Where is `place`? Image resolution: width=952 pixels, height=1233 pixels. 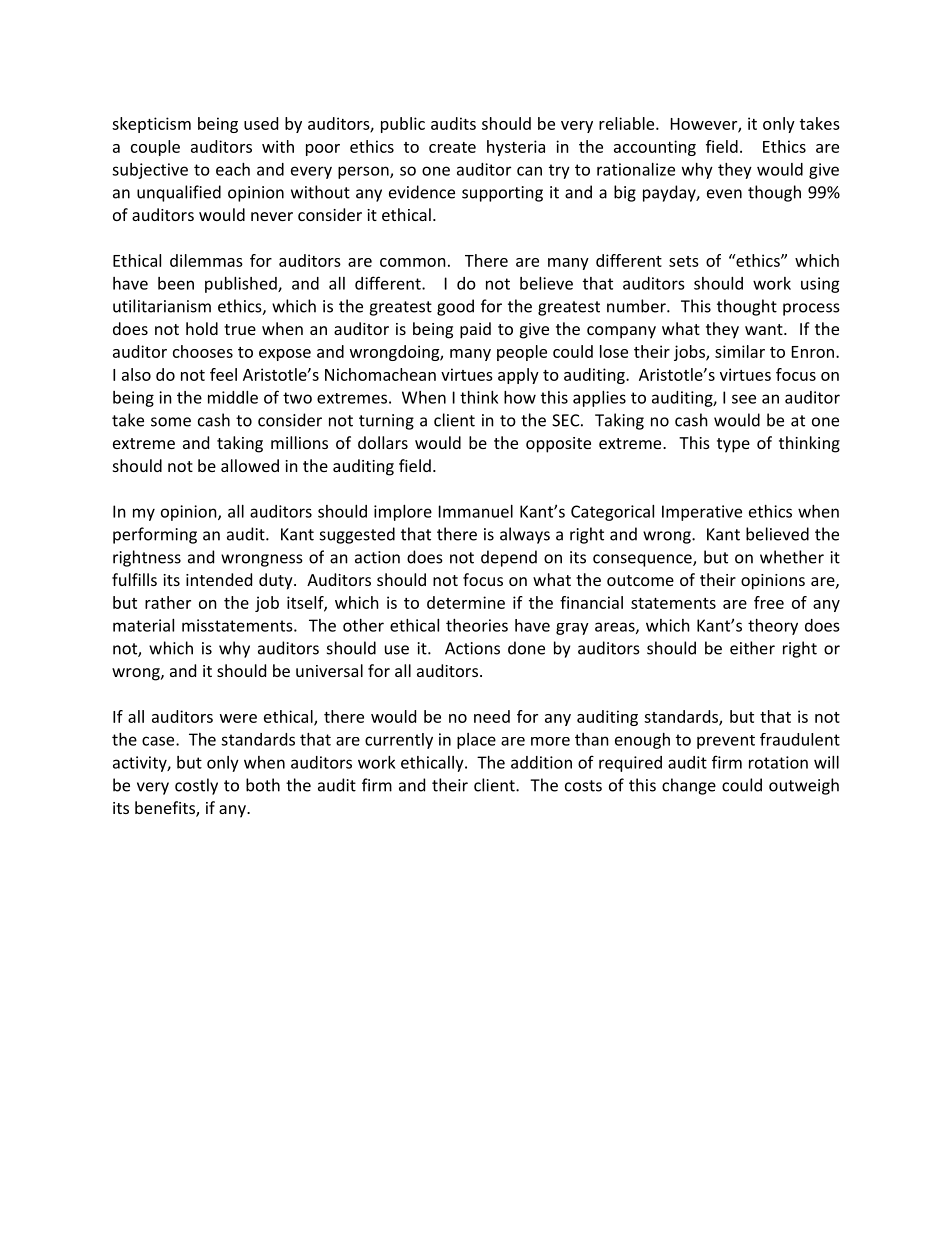 place is located at coordinates (476, 741).
